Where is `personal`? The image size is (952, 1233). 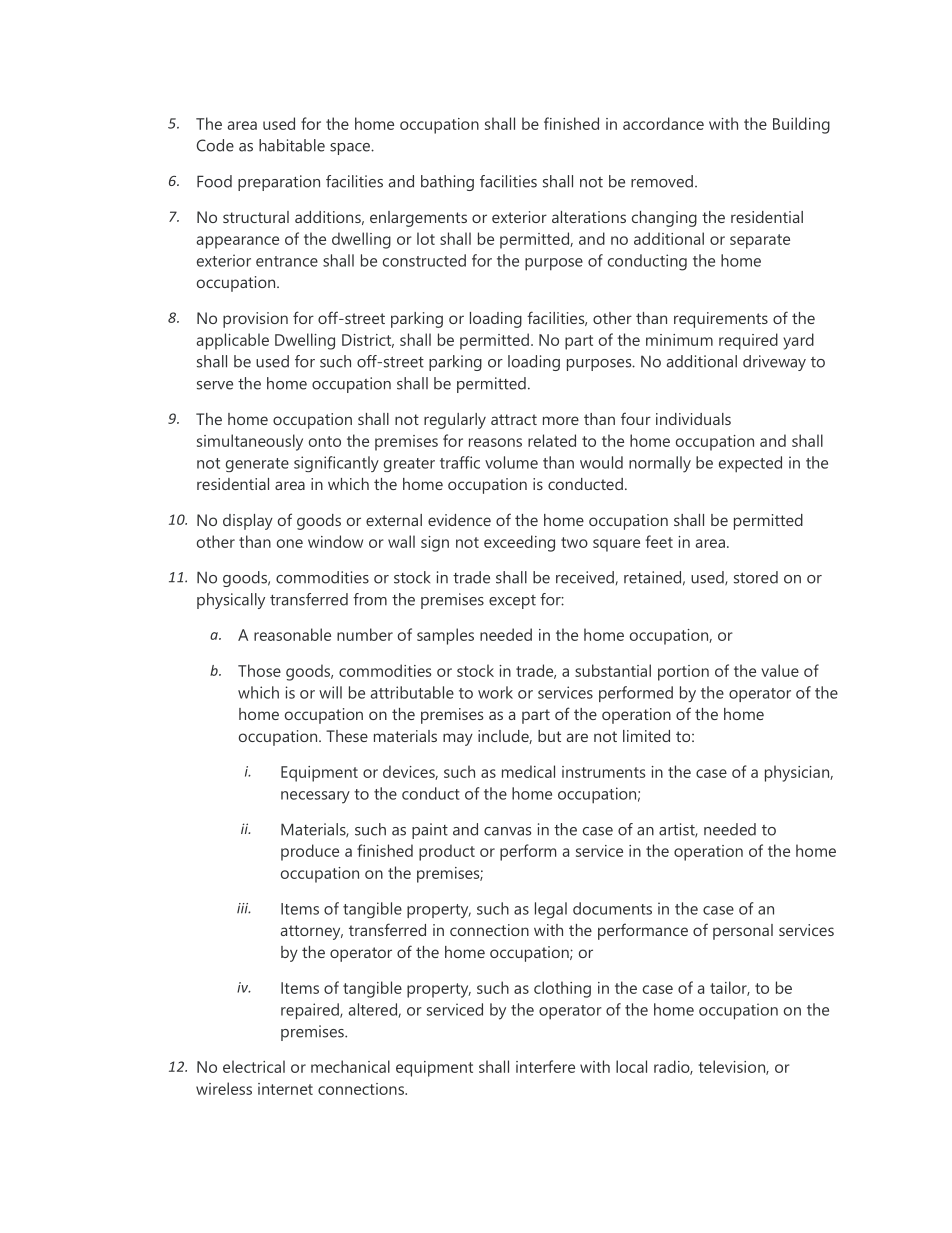 personal is located at coordinates (743, 932).
